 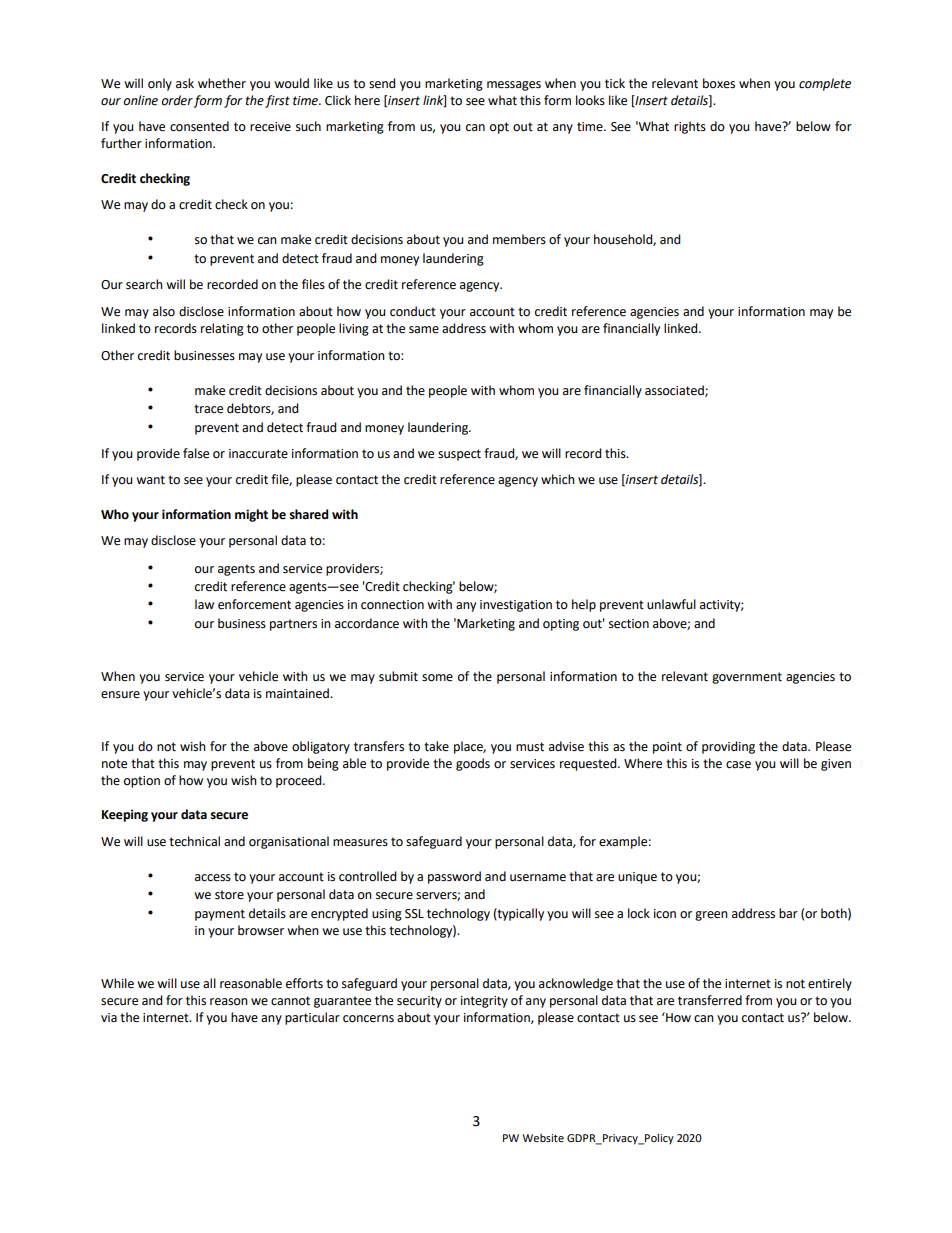 I want to click on via, so click(x=109, y=1018).
